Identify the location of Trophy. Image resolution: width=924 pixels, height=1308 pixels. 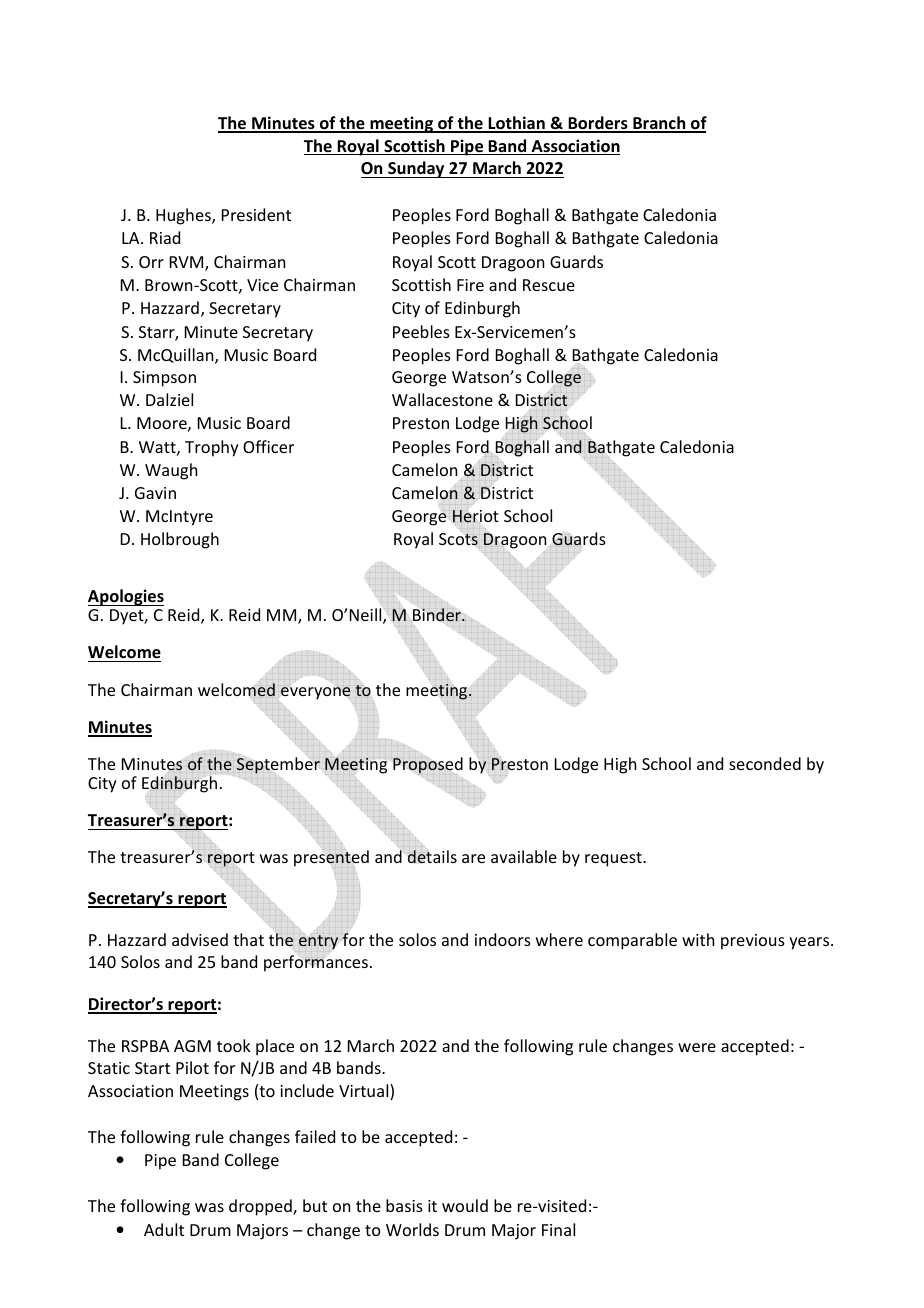
(212, 448).
